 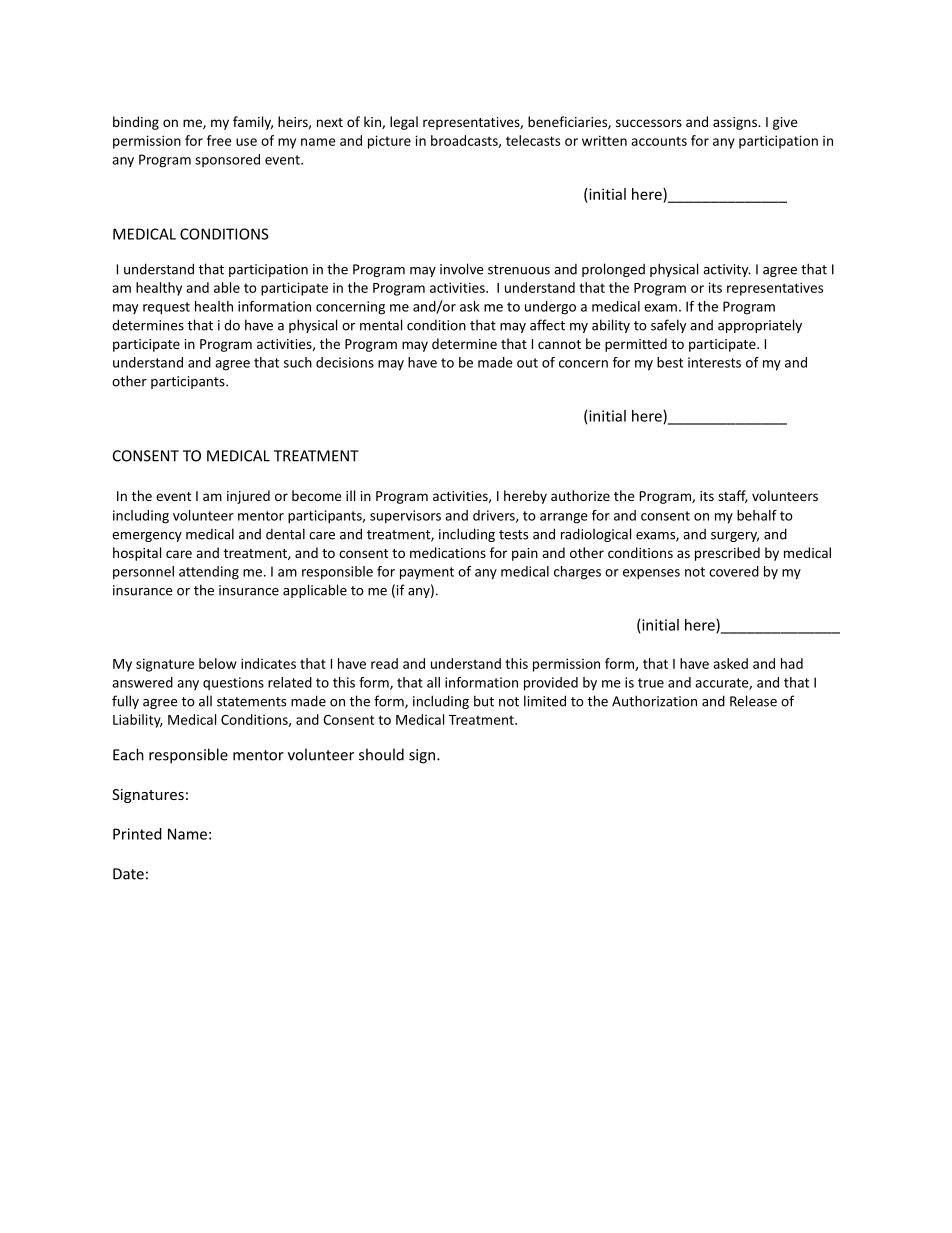 What do you see at coordinates (427, 573) in the screenshot?
I see `payment` at bounding box center [427, 573].
